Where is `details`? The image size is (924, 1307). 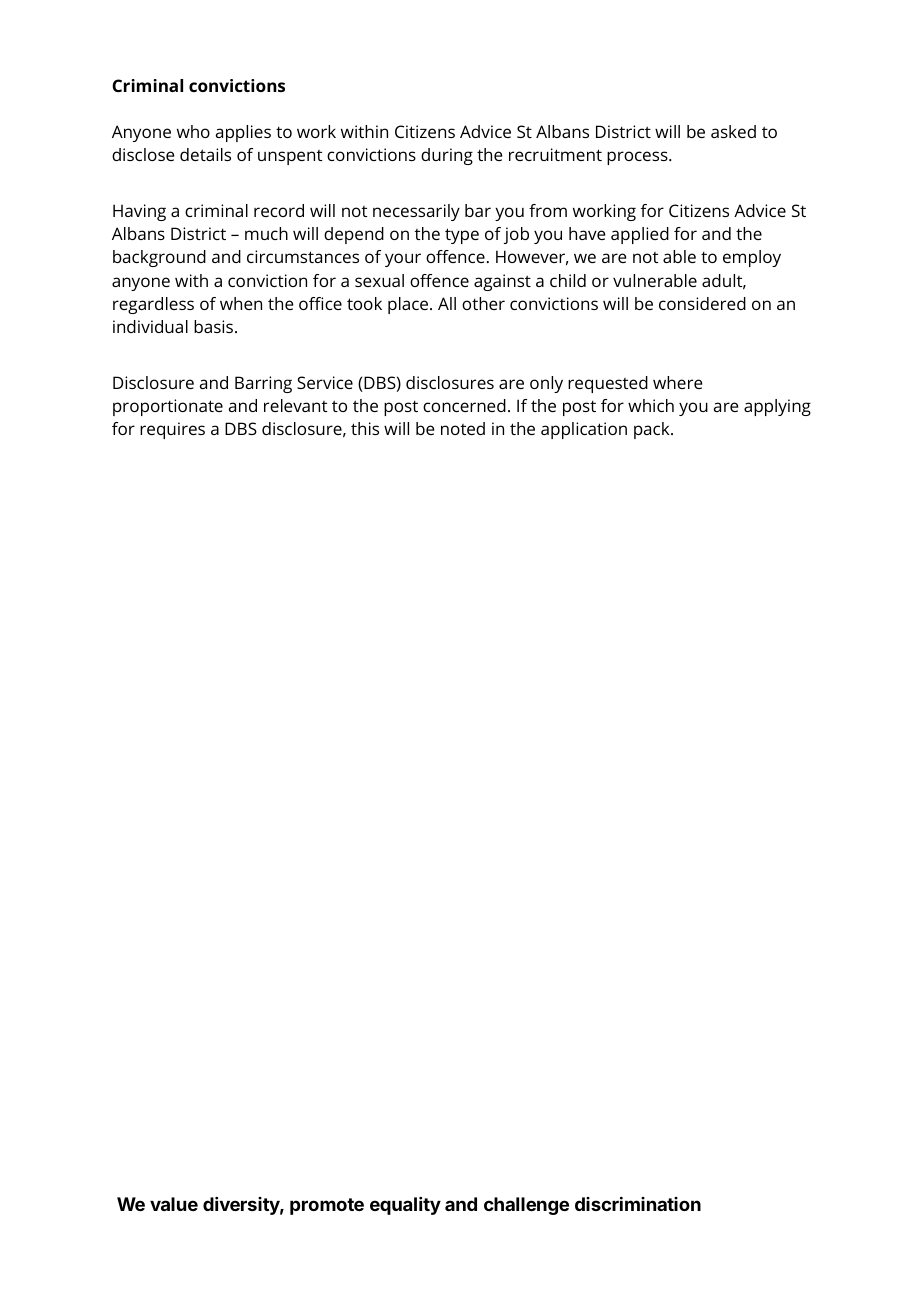
details is located at coordinates (205, 154).
